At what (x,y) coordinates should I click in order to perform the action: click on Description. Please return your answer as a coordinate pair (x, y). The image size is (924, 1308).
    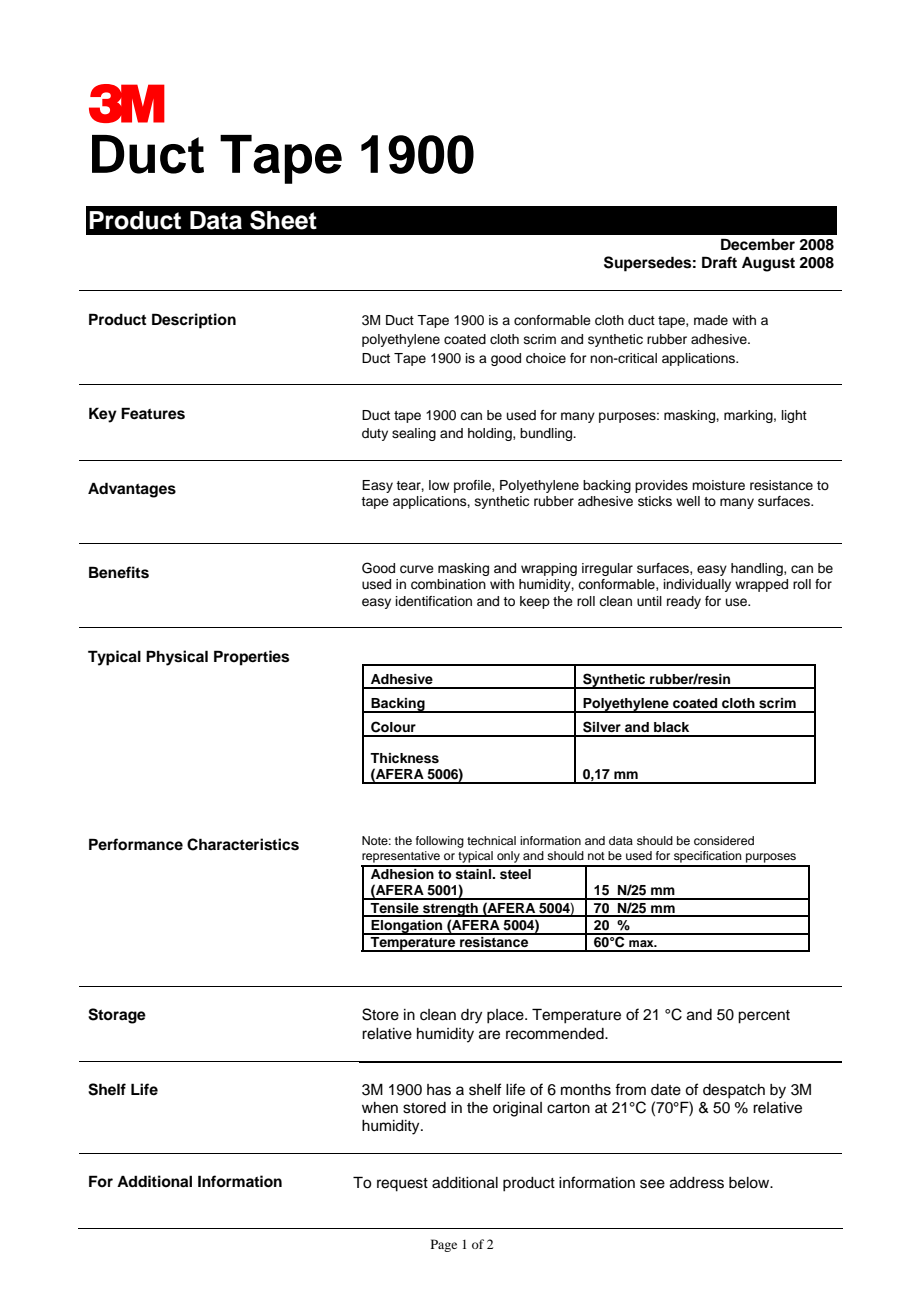
    Looking at the image, I should click on (194, 321).
